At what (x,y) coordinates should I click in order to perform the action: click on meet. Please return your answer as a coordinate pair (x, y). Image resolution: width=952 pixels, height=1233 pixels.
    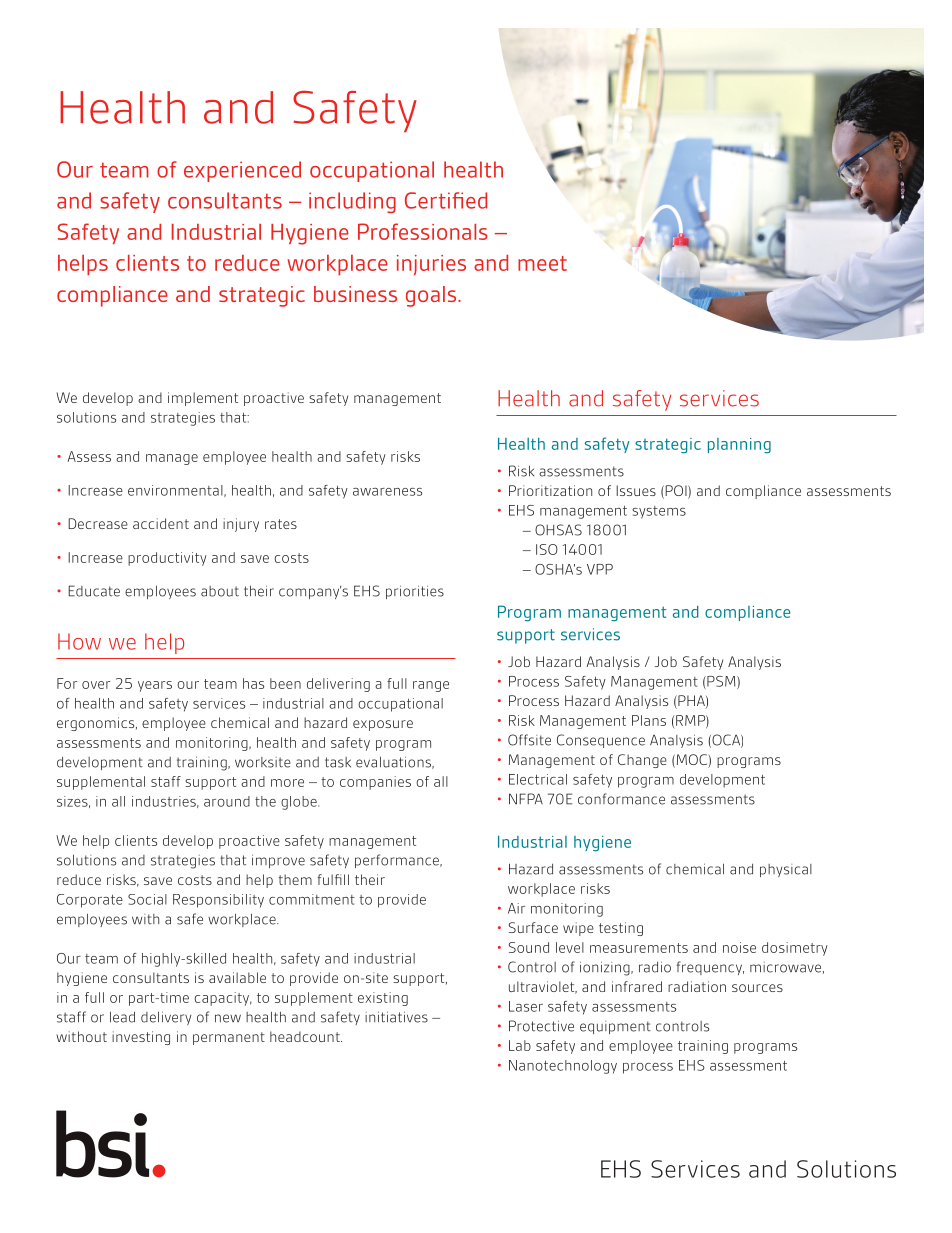
    Looking at the image, I should click on (542, 263).
